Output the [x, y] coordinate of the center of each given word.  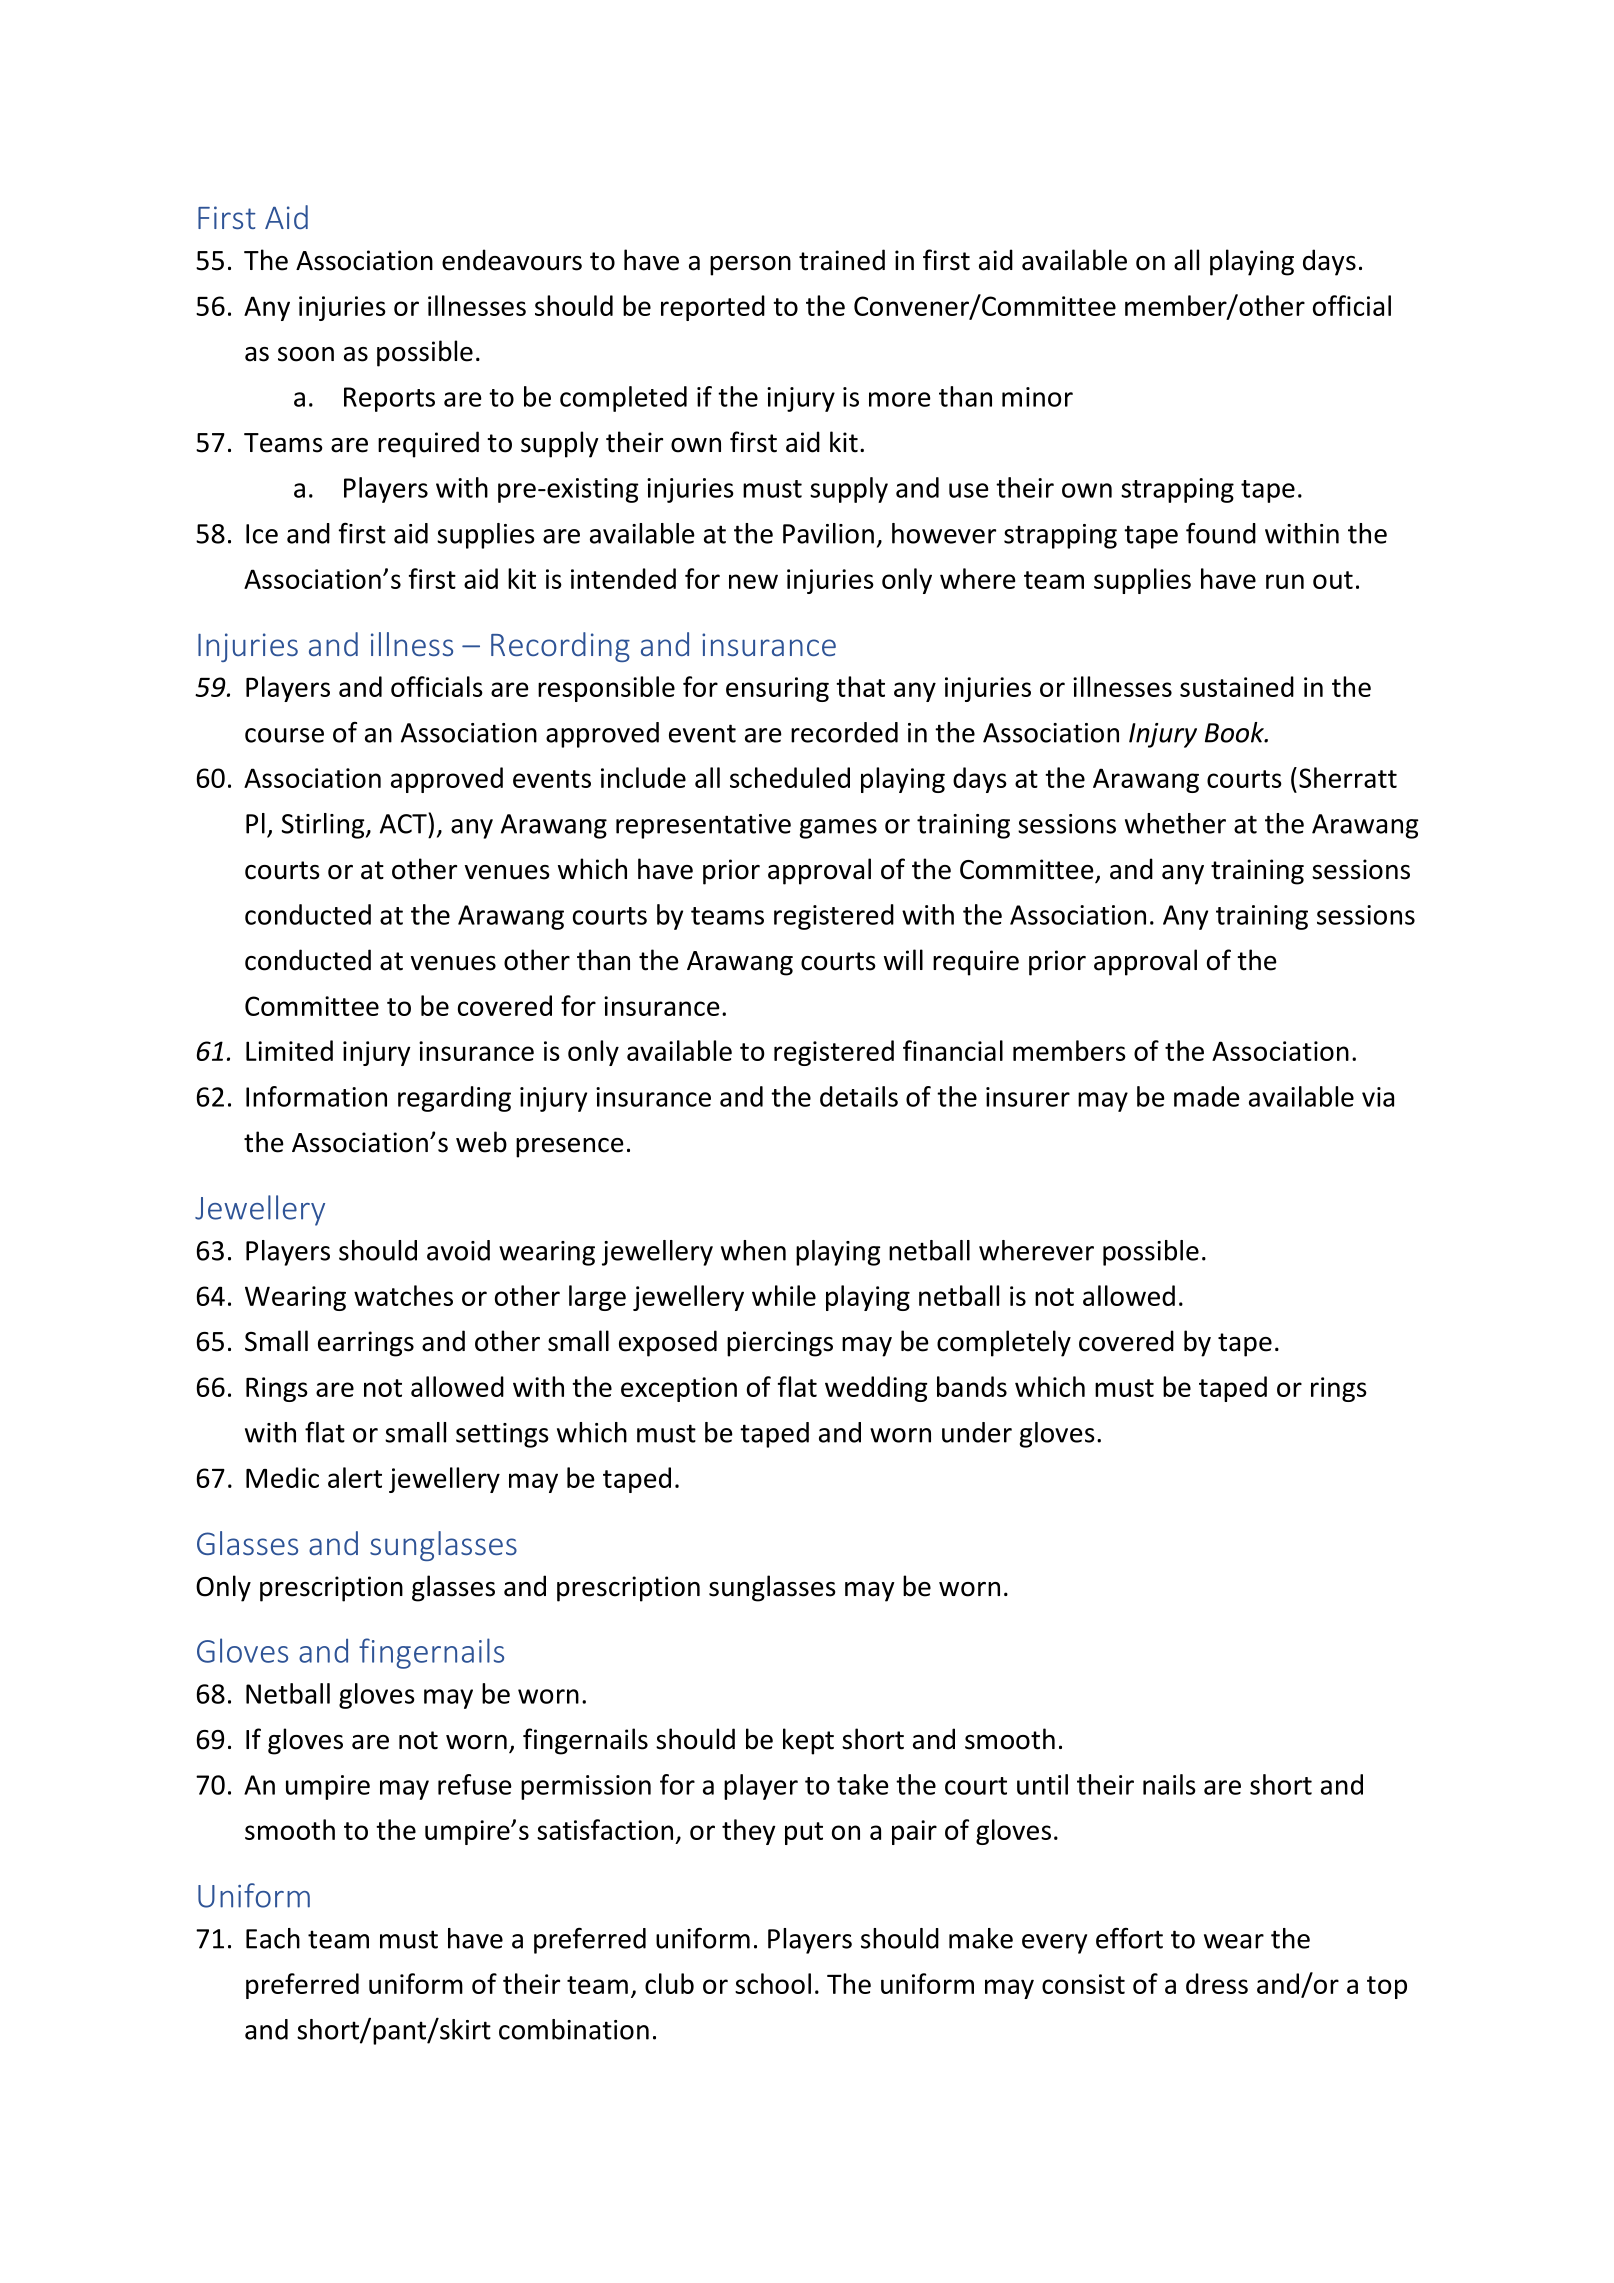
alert [355, 1477]
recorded [844, 732]
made [1207, 1096]
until [1042, 1784]
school [773, 1983]
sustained [1237, 686]
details [859, 1096]
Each [273, 1938]
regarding [454, 1099]
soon [306, 354]
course [284, 735]
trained [842, 260]
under [977, 1432]
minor [1037, 397]
